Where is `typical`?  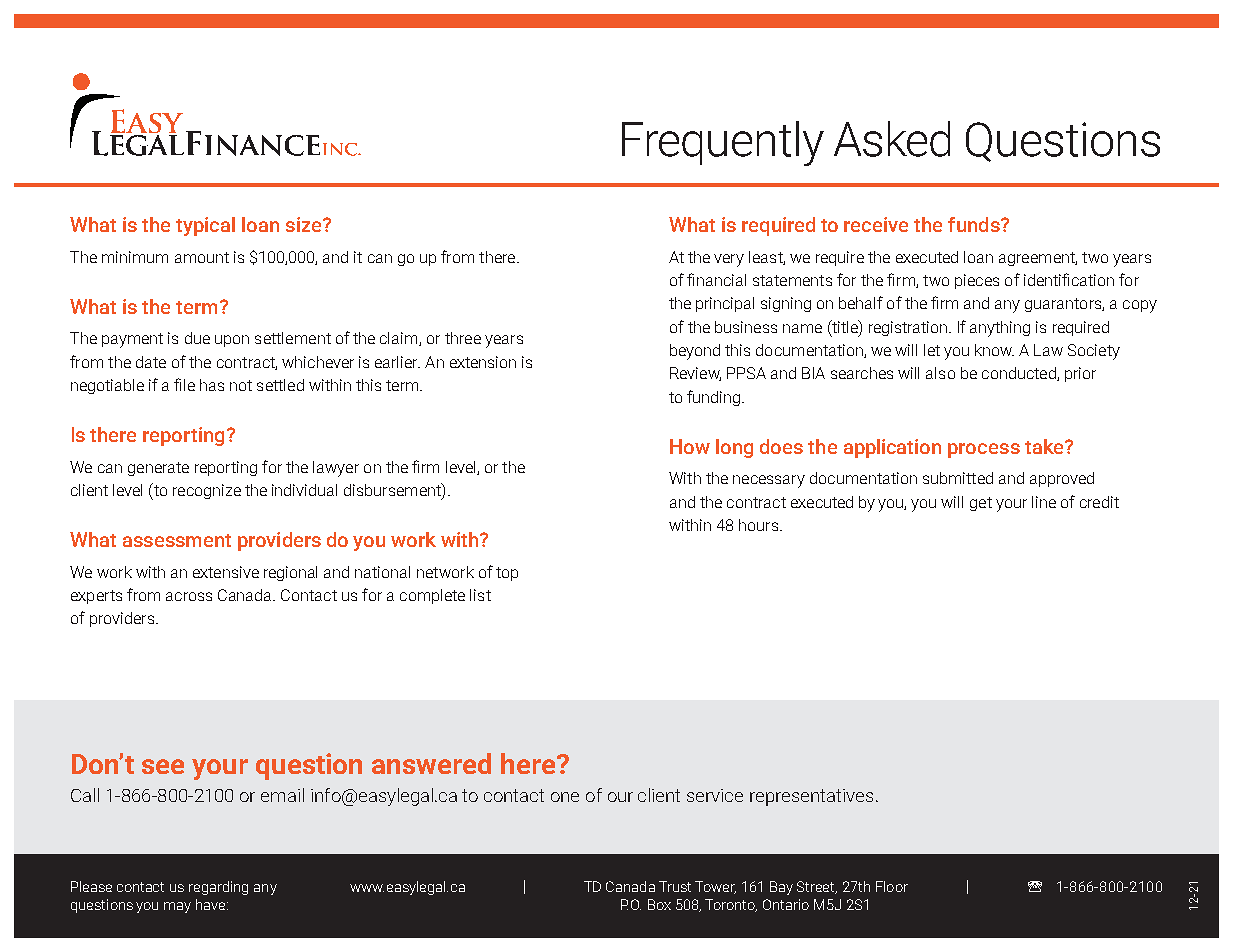 typical is located at coordinates (205, 226).
